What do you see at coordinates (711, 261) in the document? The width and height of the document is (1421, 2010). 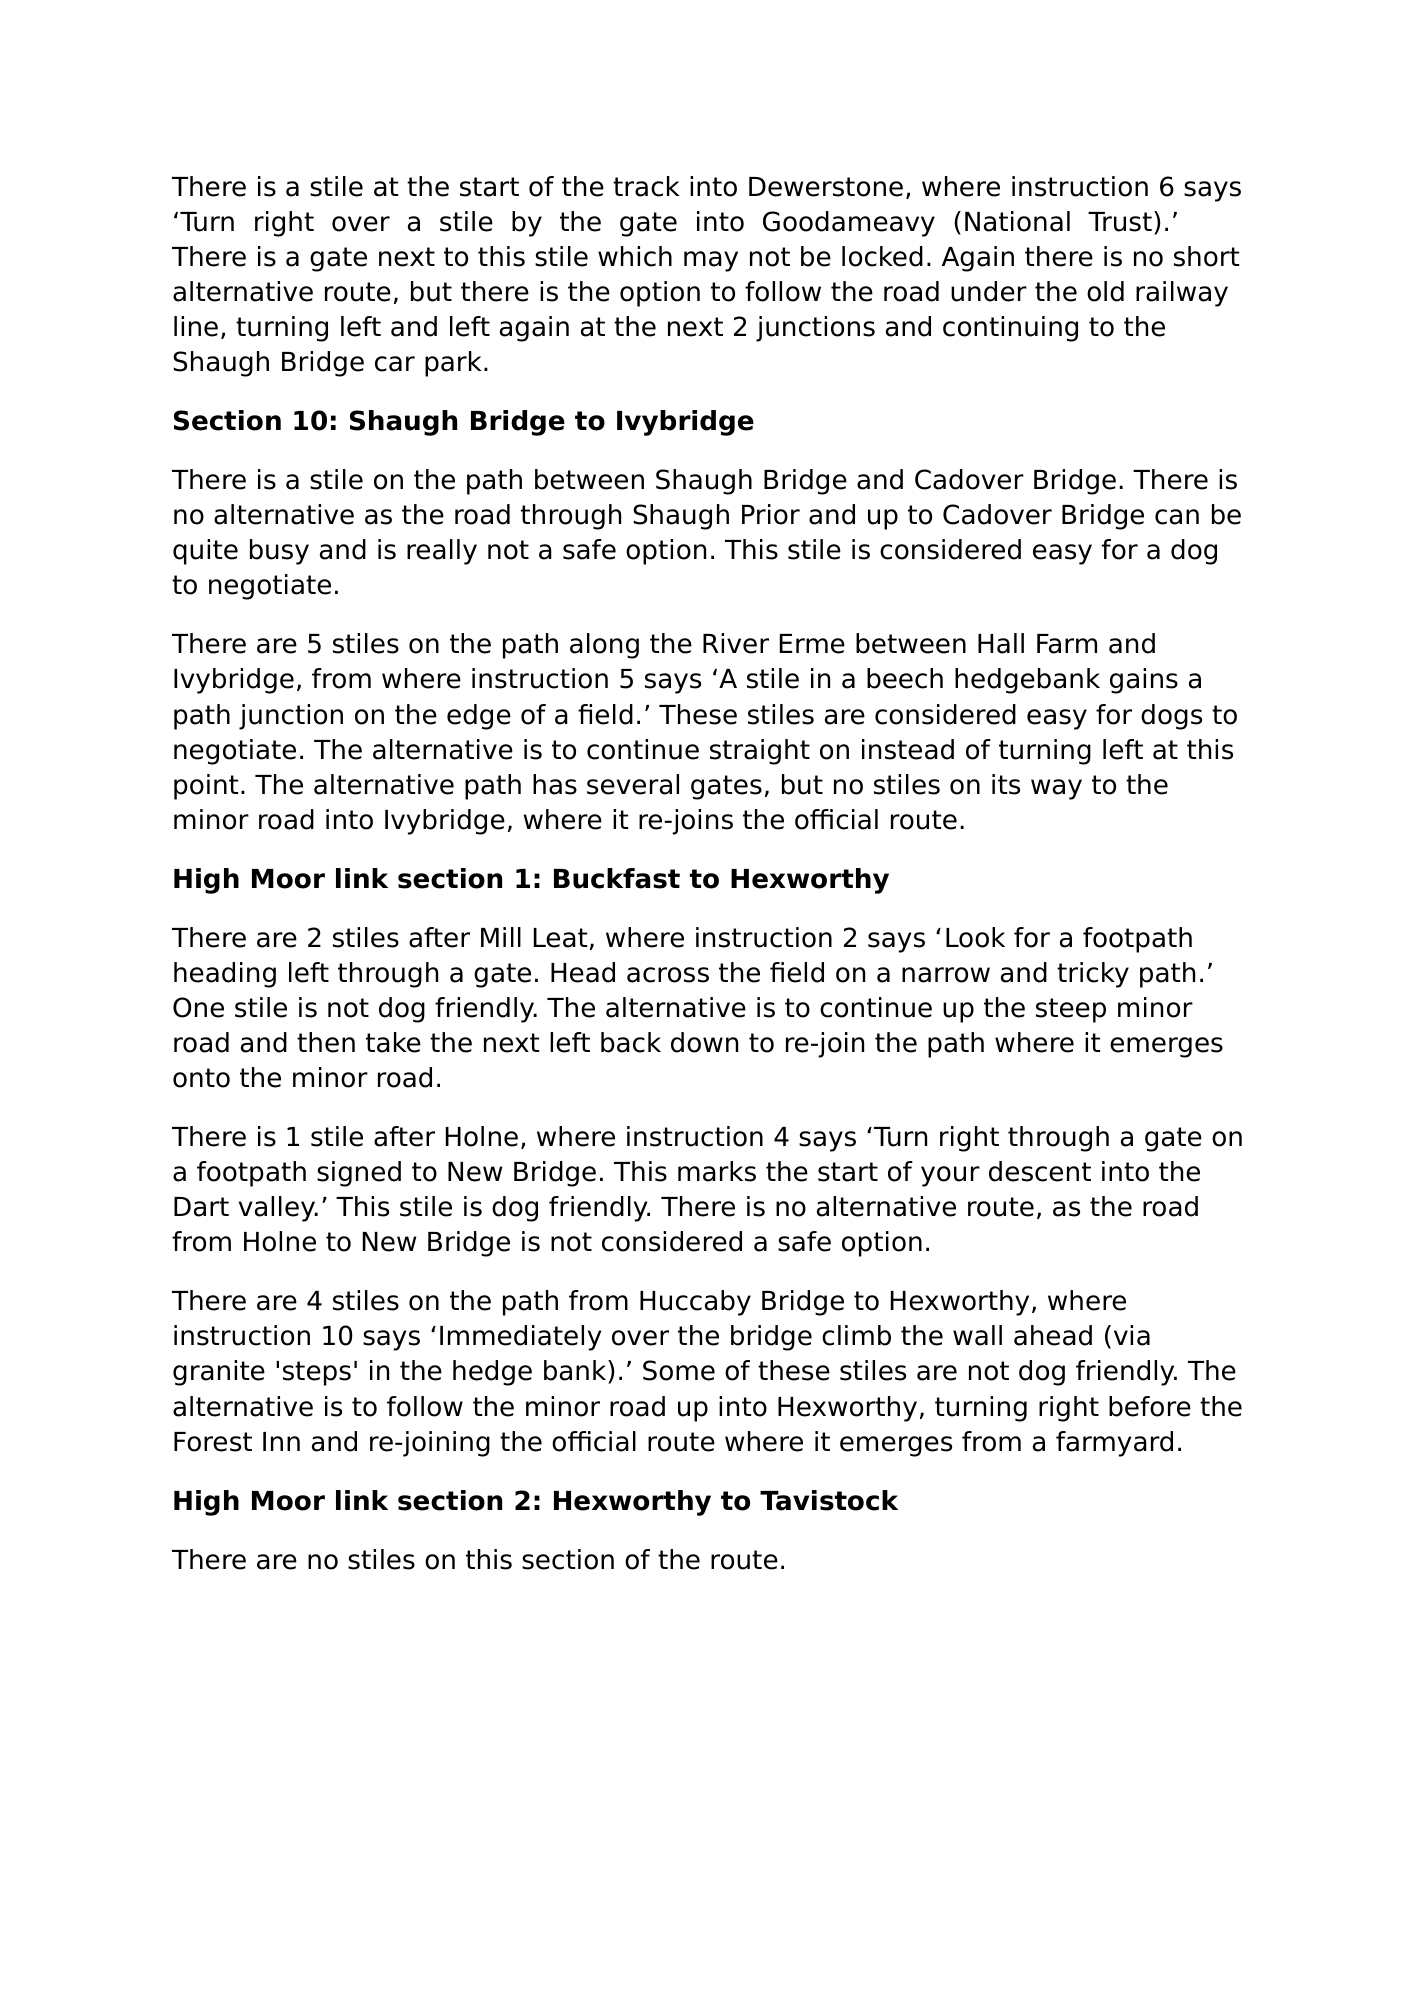 I see `may` at bounding box center [711, 261].
